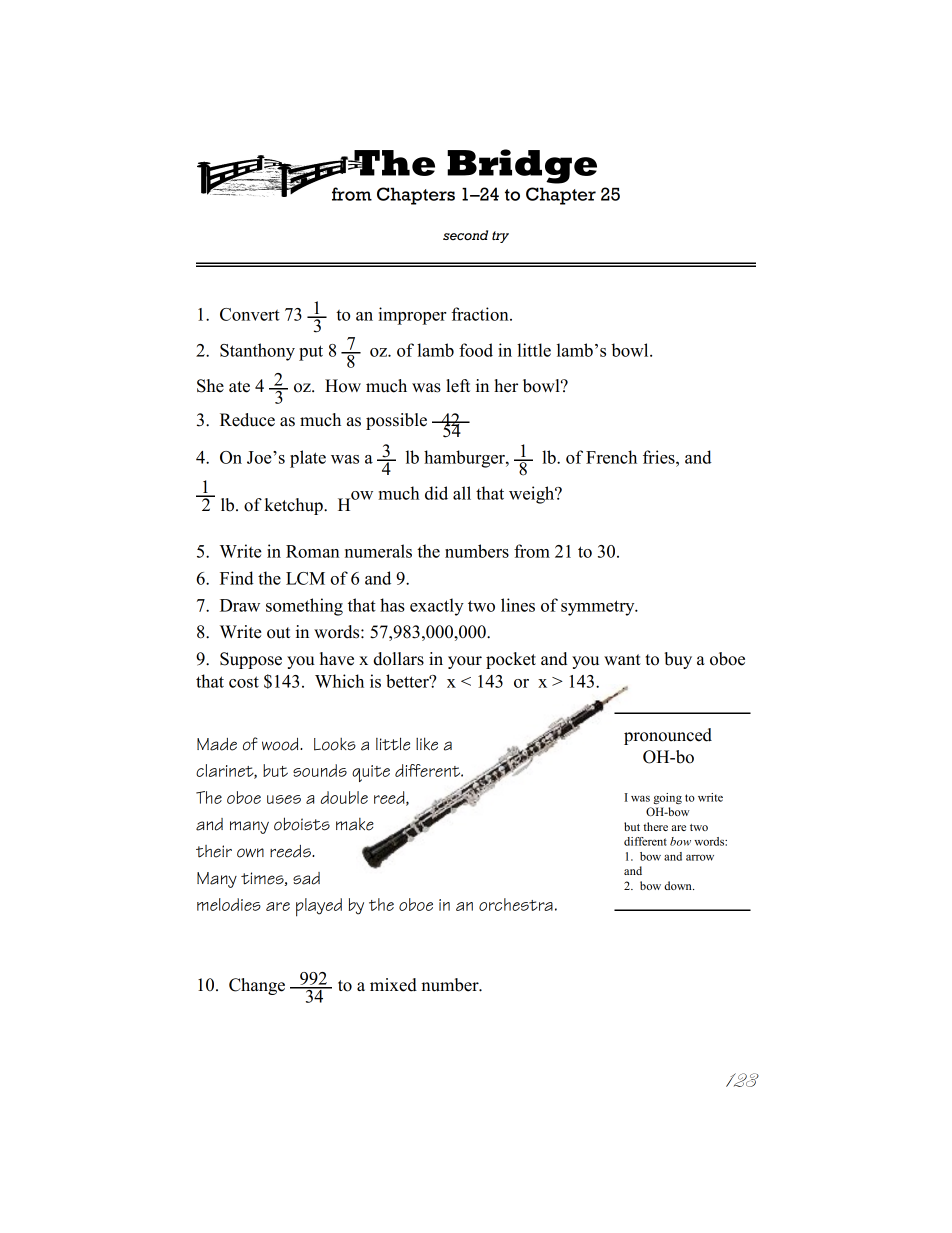 The height and width of the page is (1233, 952). I want to click on down, so click(679, 885).
